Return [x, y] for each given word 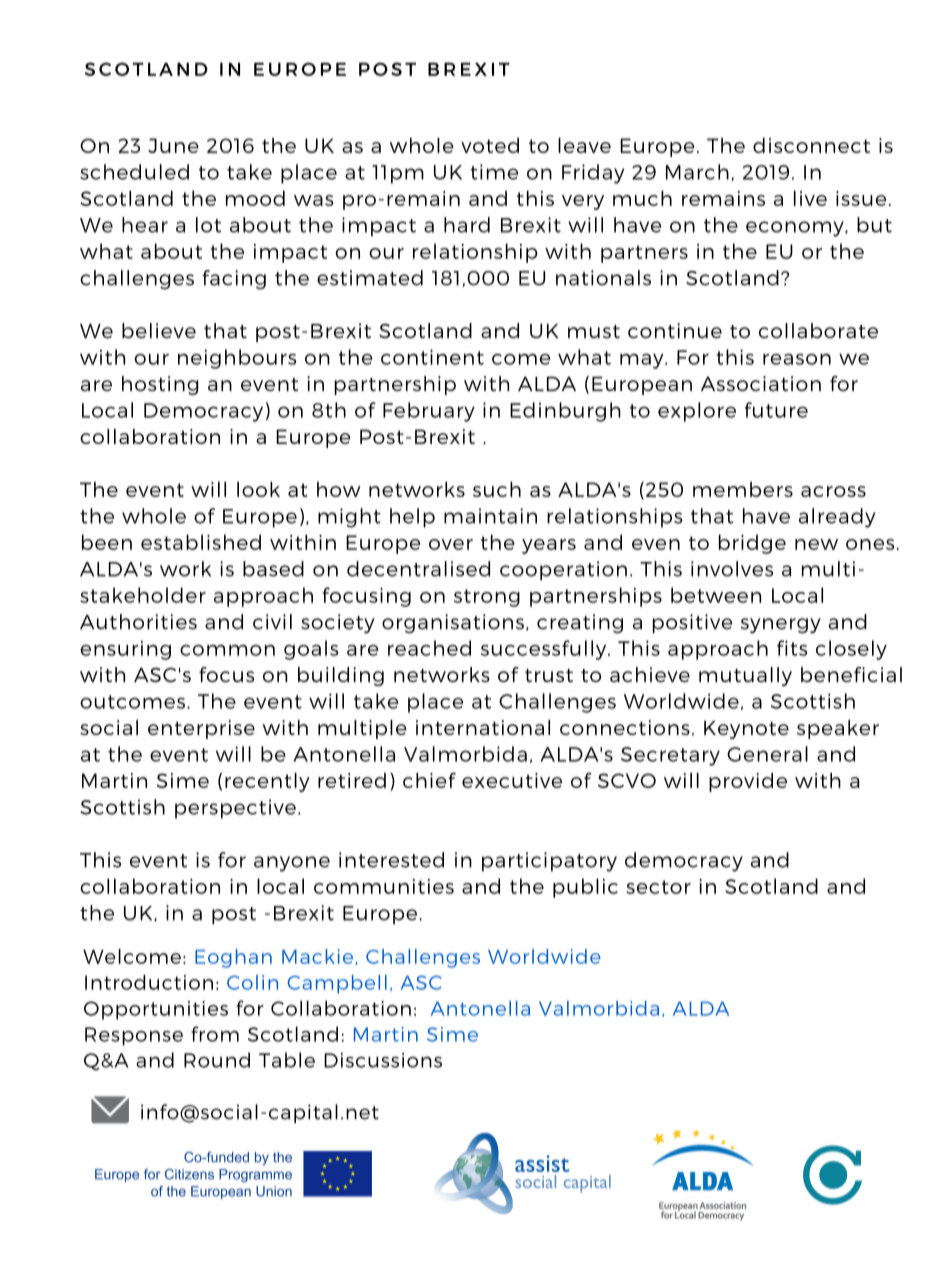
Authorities [138, 622]
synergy [781, 626]
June [173, 145]
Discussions [383, 1060]
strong [487, 598]
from [215, 1034]
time [494, 172]
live [810, 198]
